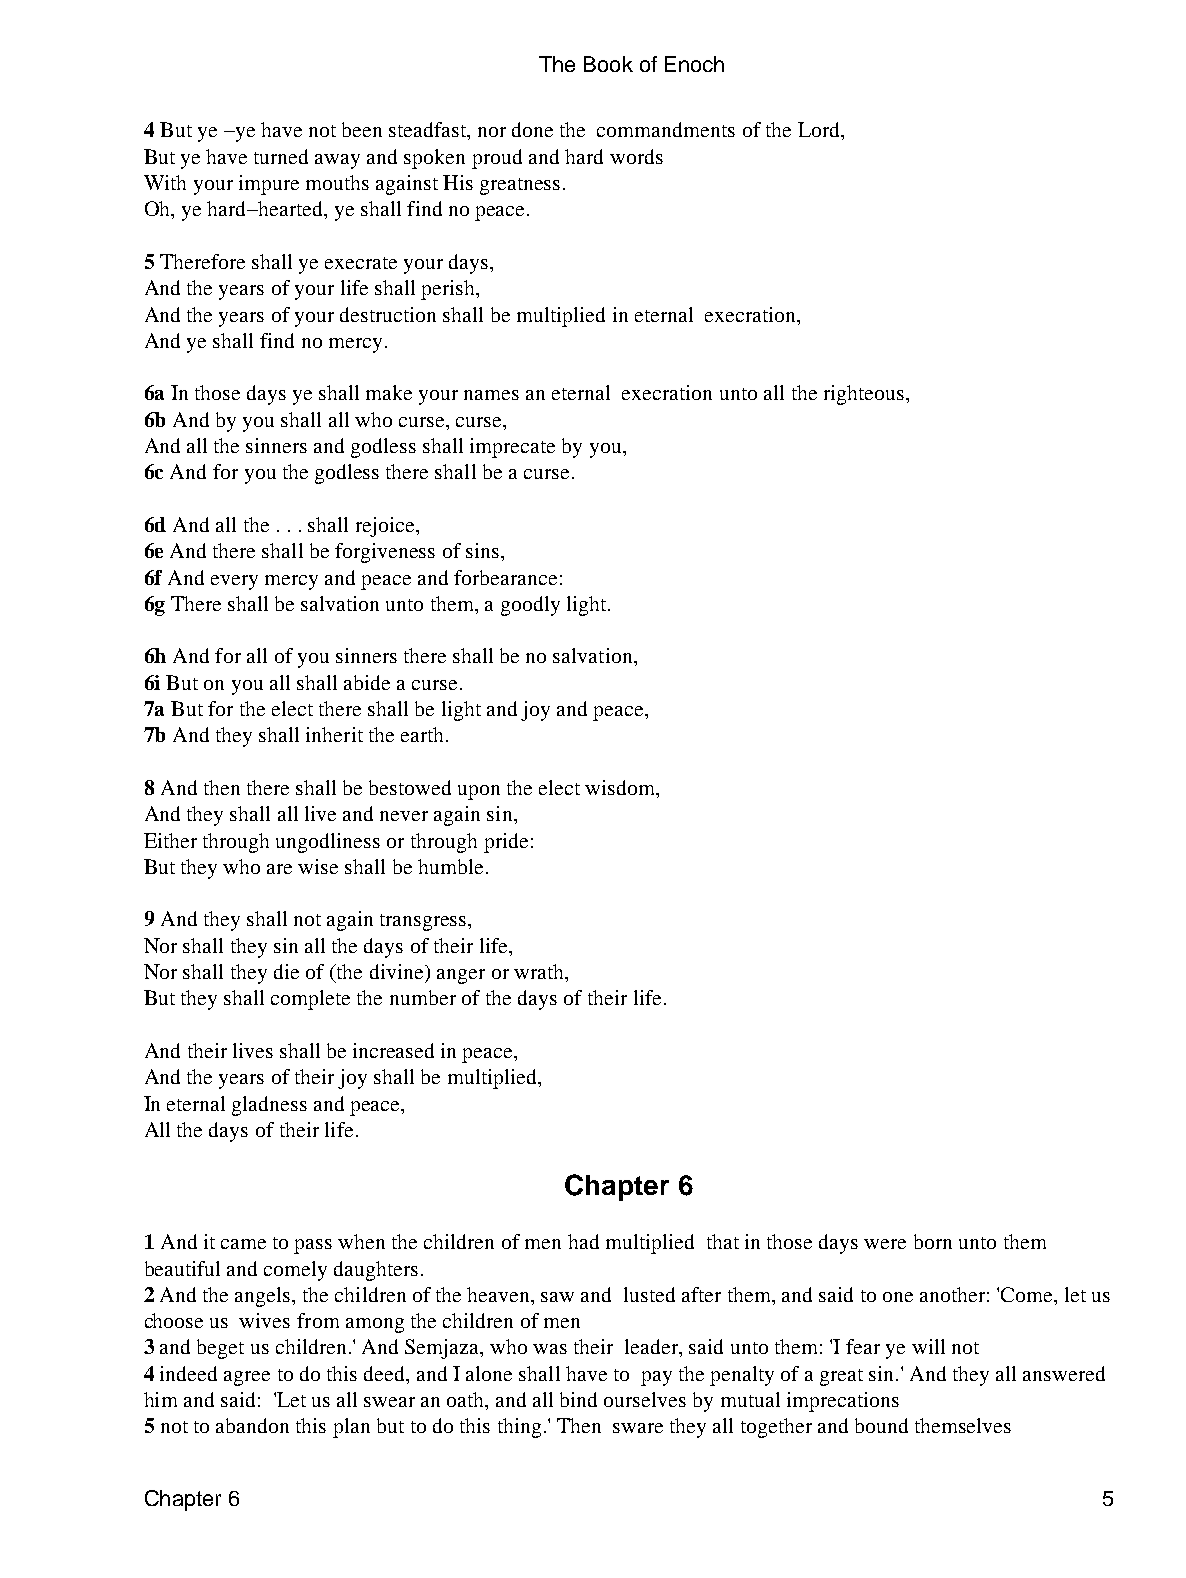 Image resolution: width=1186 pixels, height=1578 pixels. I want to click on upon, so click(479, 792).
